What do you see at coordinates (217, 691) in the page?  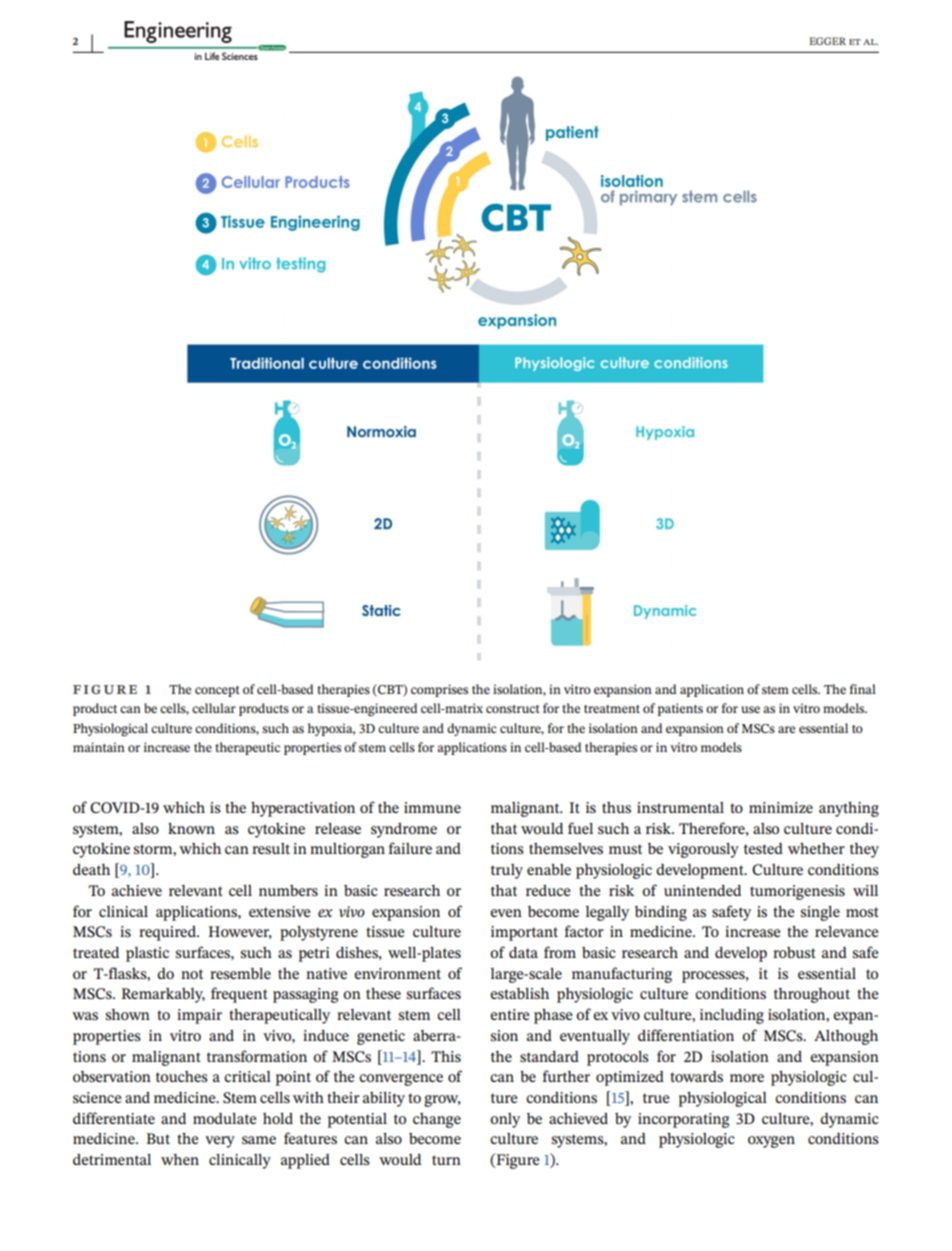 I see `concept` at bounding box center [217, 691].
